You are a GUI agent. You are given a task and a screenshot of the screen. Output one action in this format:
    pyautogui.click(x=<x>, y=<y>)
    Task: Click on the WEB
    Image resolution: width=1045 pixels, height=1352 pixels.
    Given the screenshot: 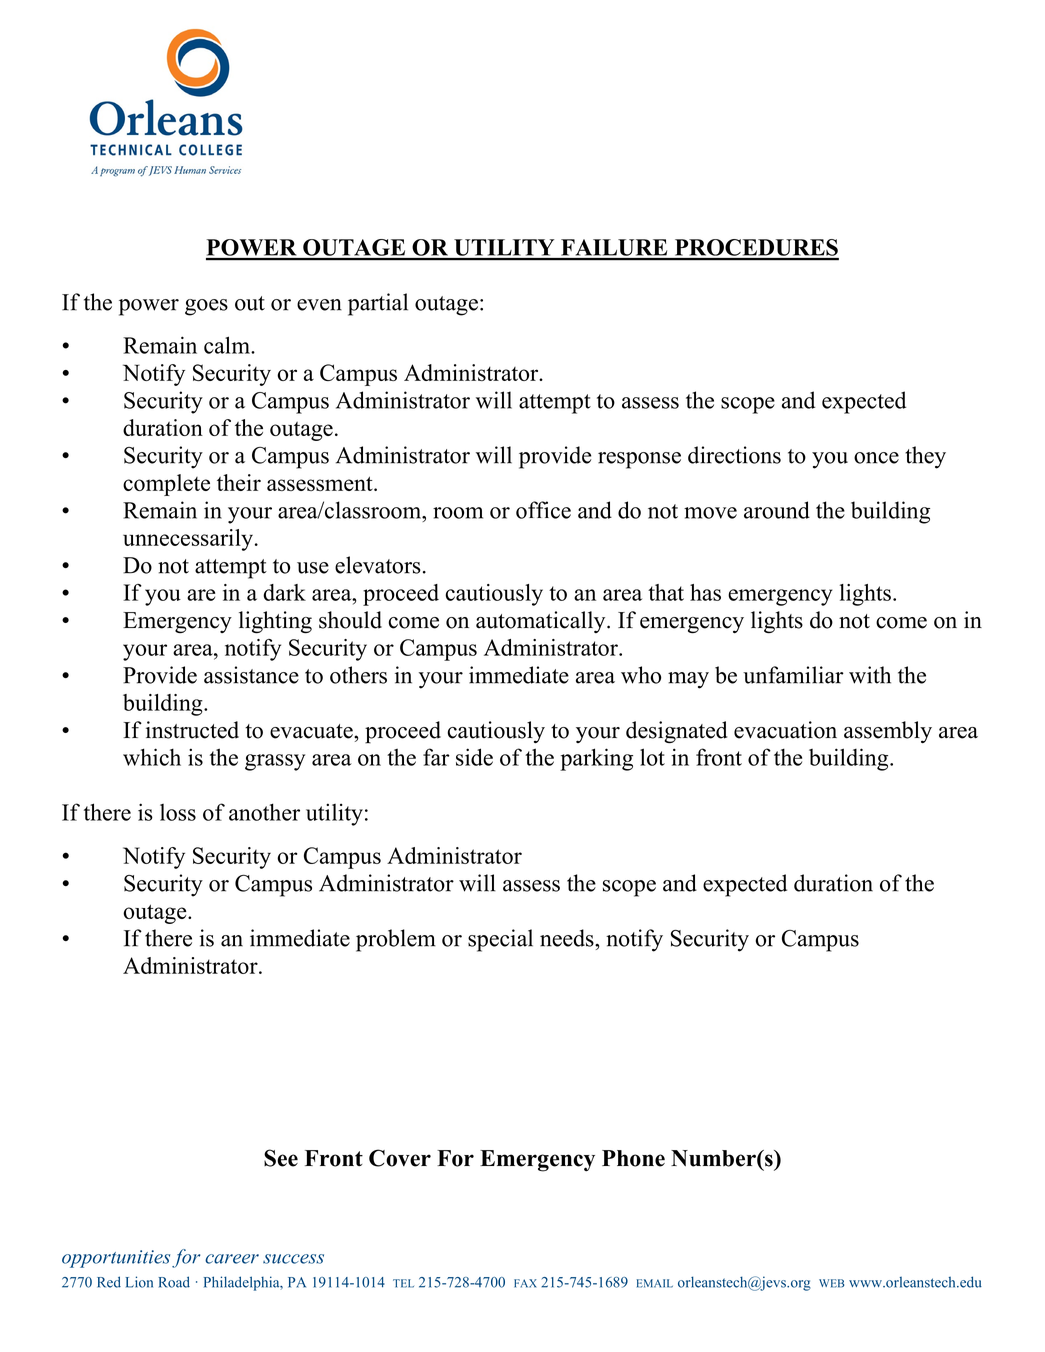 What is the action you would take?
    pyautogui.click(x=831, y=1283)
